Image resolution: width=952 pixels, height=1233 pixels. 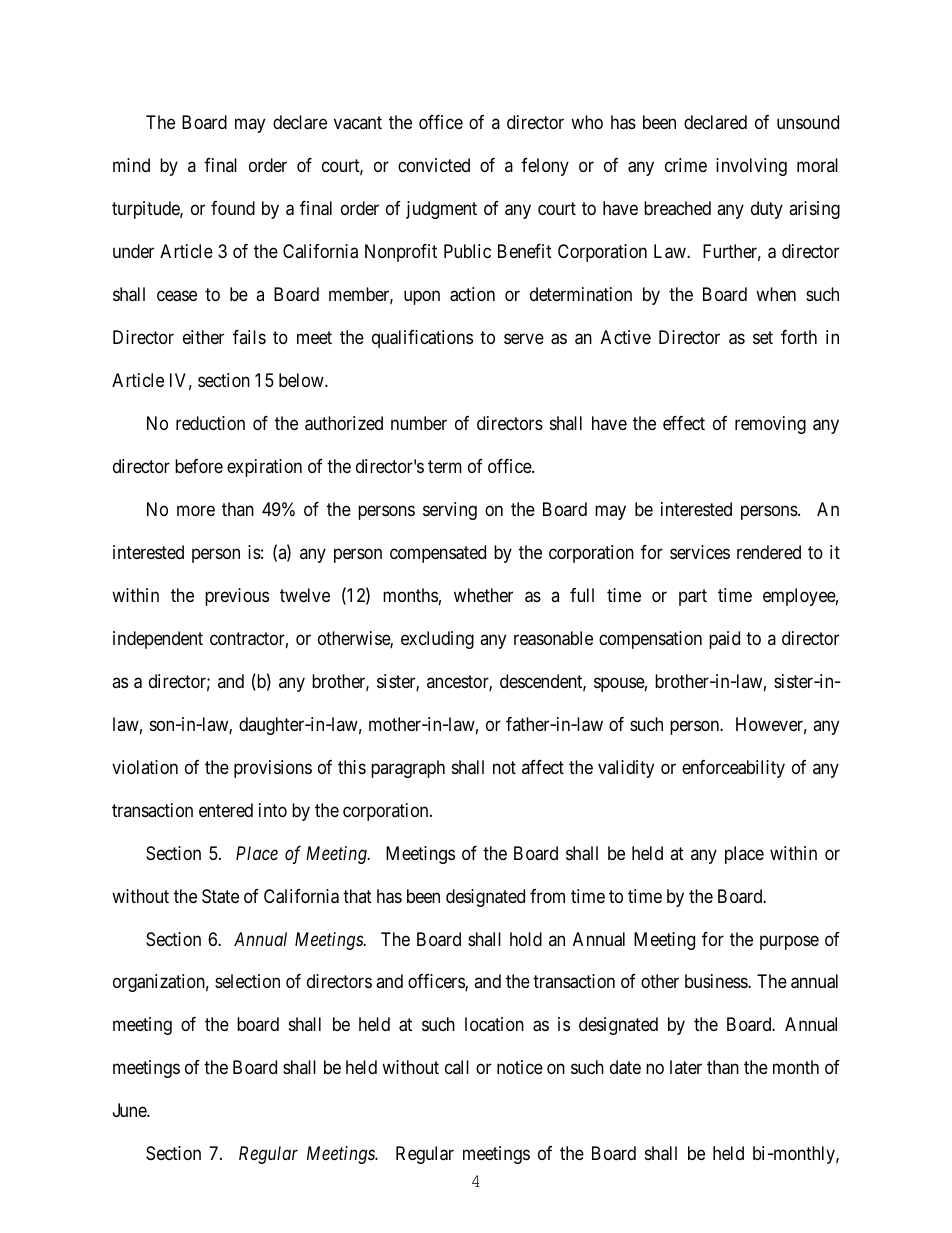 I want to click on later, so click(x=686, y=1067).
